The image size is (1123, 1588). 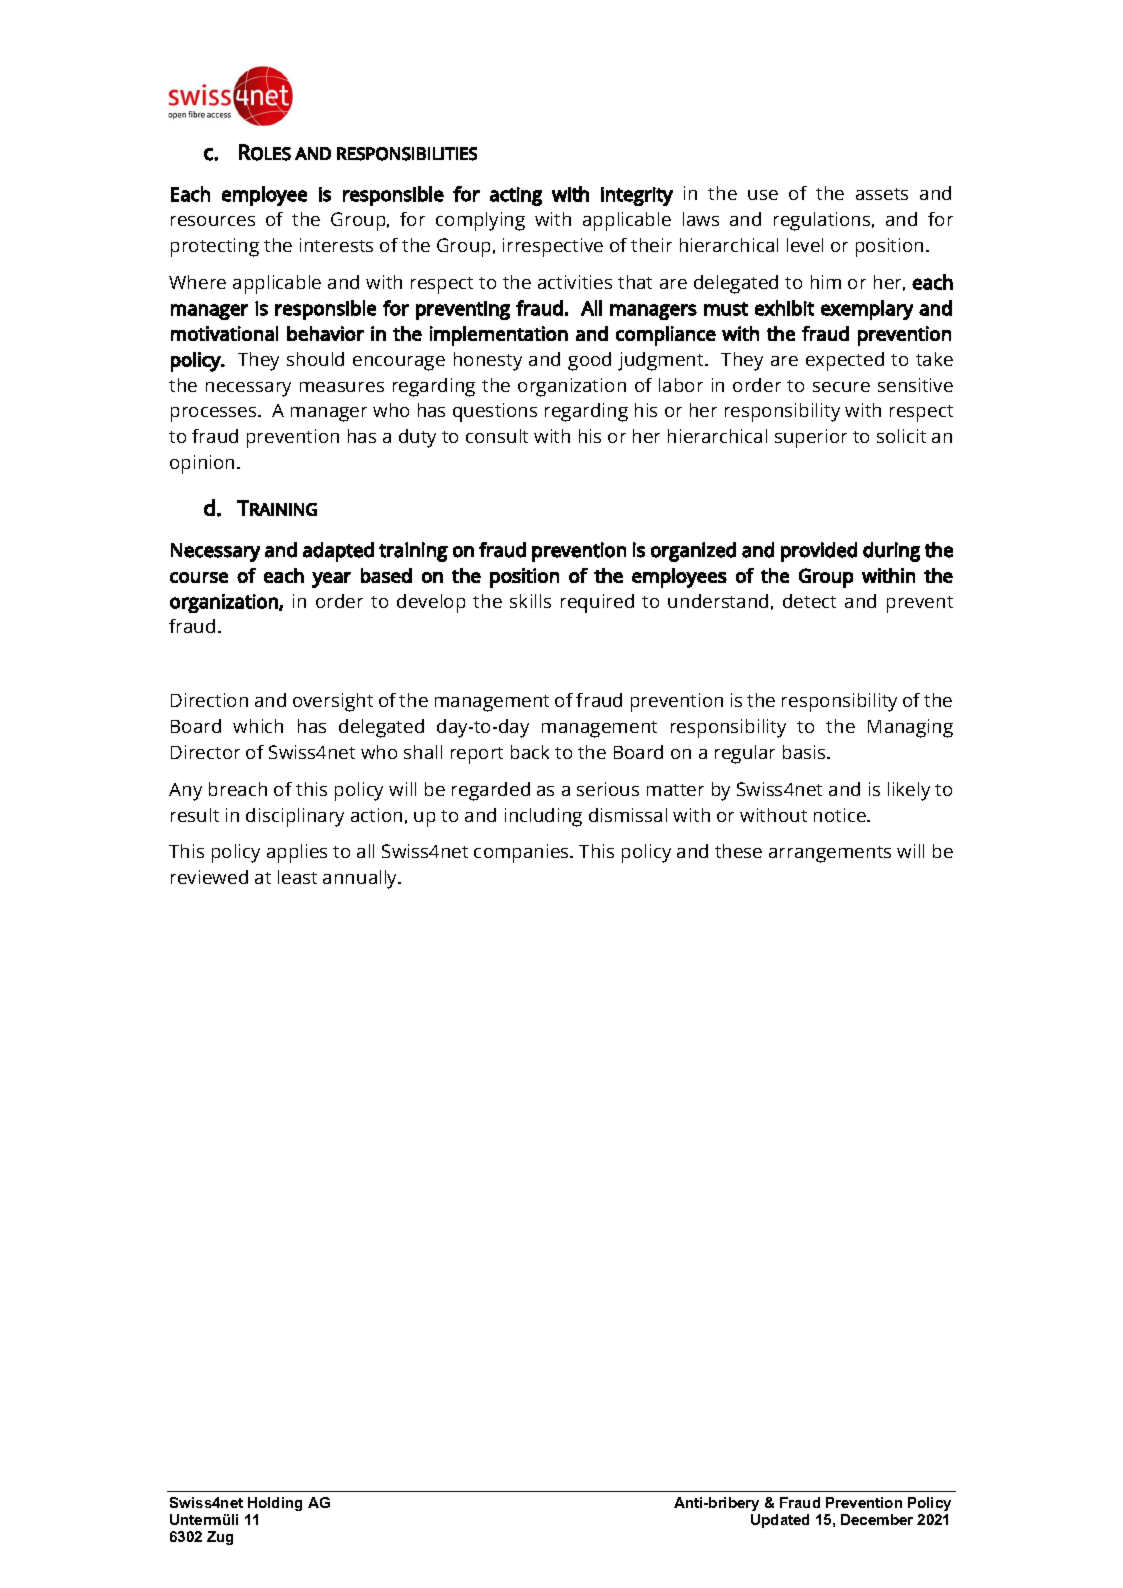 What do you see at coordinates (830, 854) in the screenshot?
I see `arrangements` at bounding box center [830, 854].
